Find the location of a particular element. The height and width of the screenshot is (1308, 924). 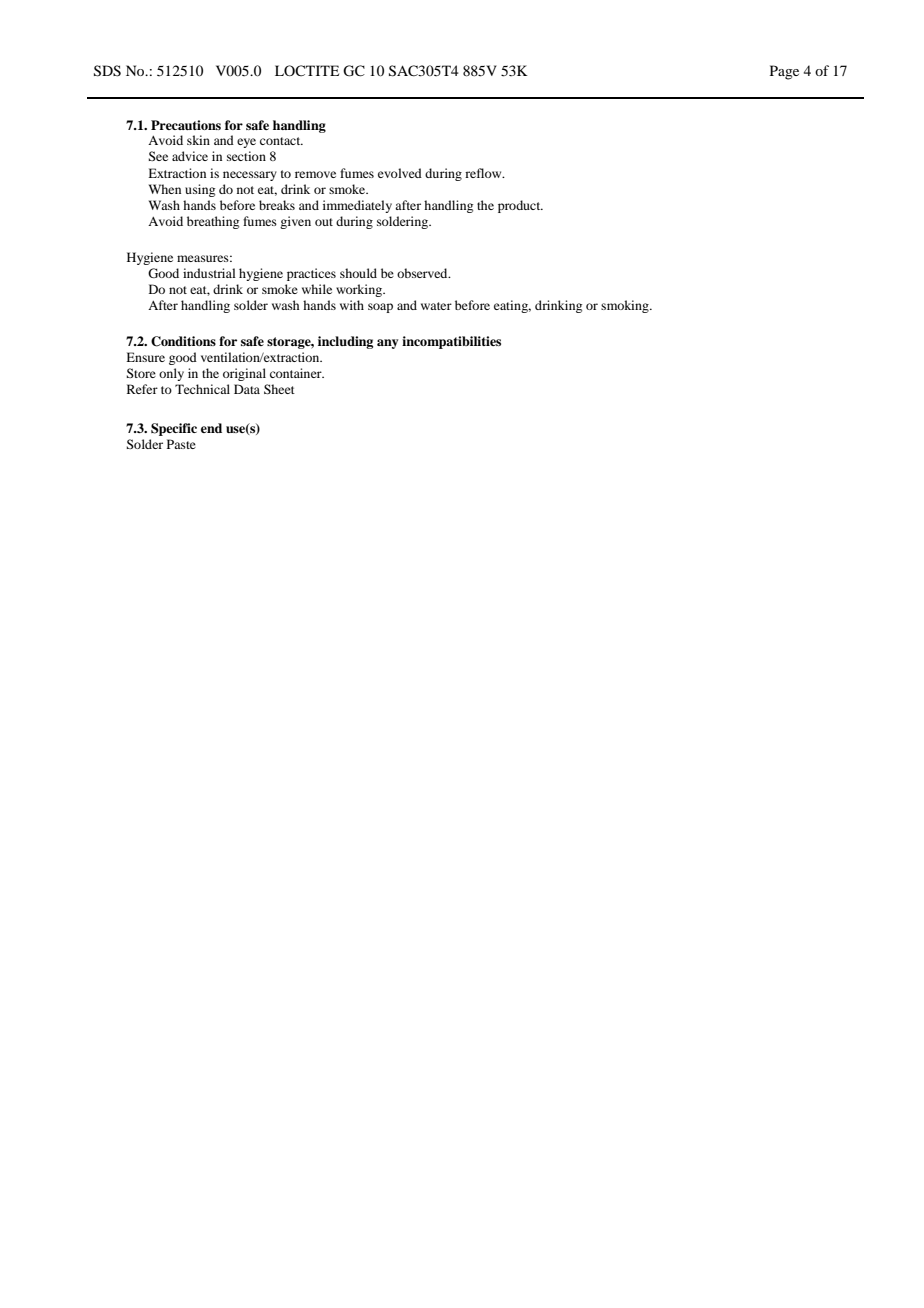

Specific is located at coordinates (174, 429).
